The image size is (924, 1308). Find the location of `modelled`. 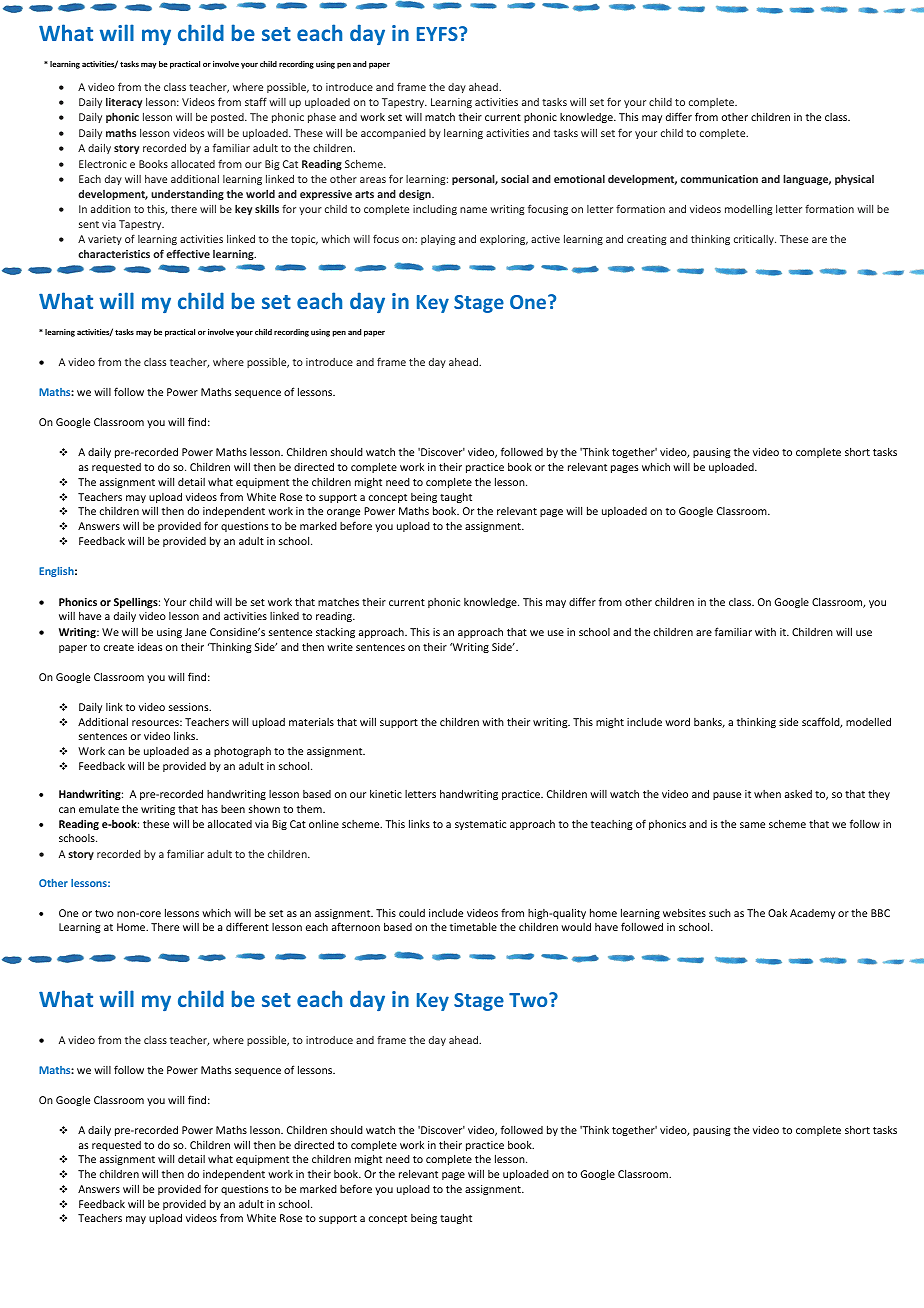

modelled is located at coordinates (868, 721).
